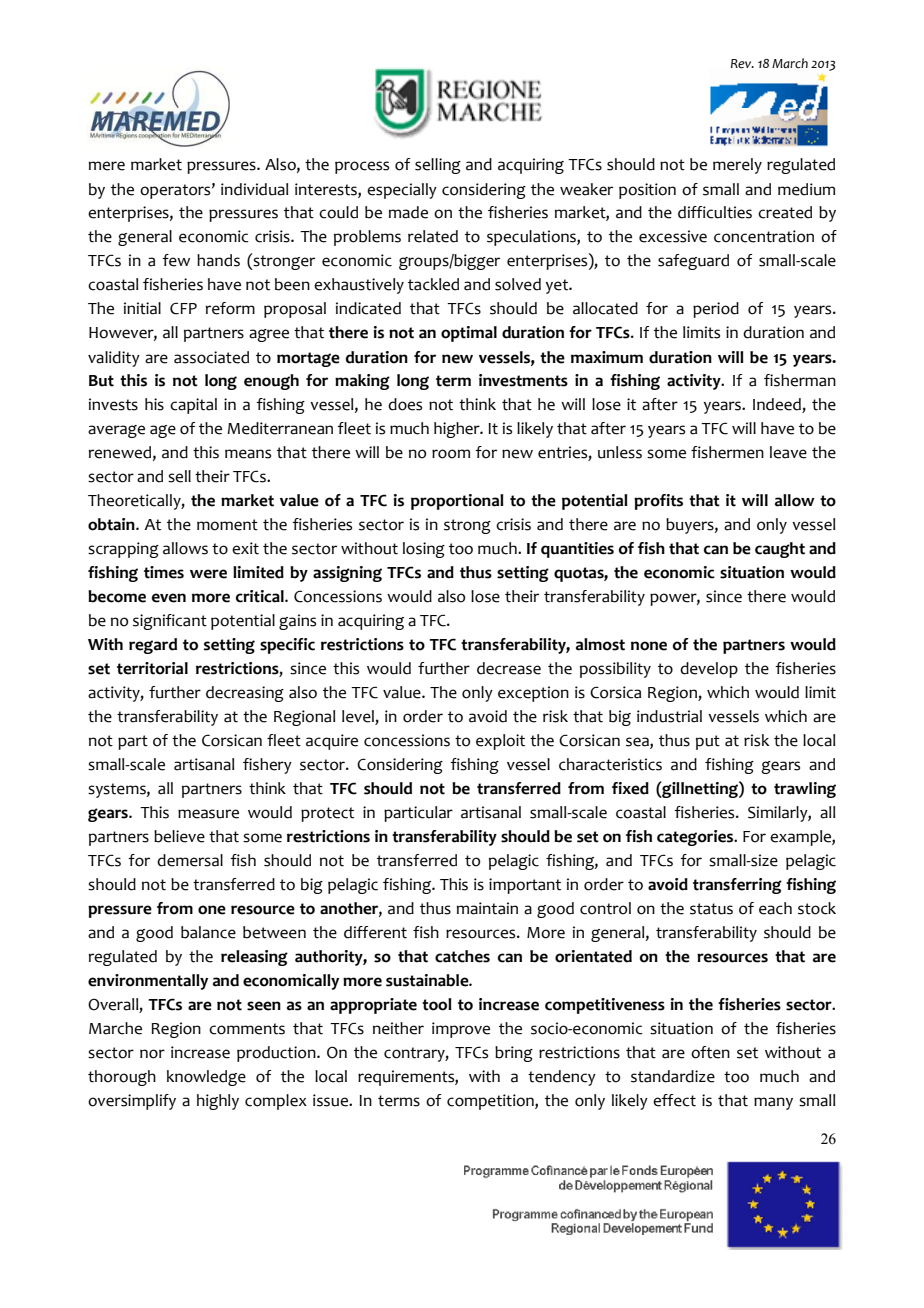 The image size is (924, 1308). I want to click on knowledge, so click(206, 1078).
